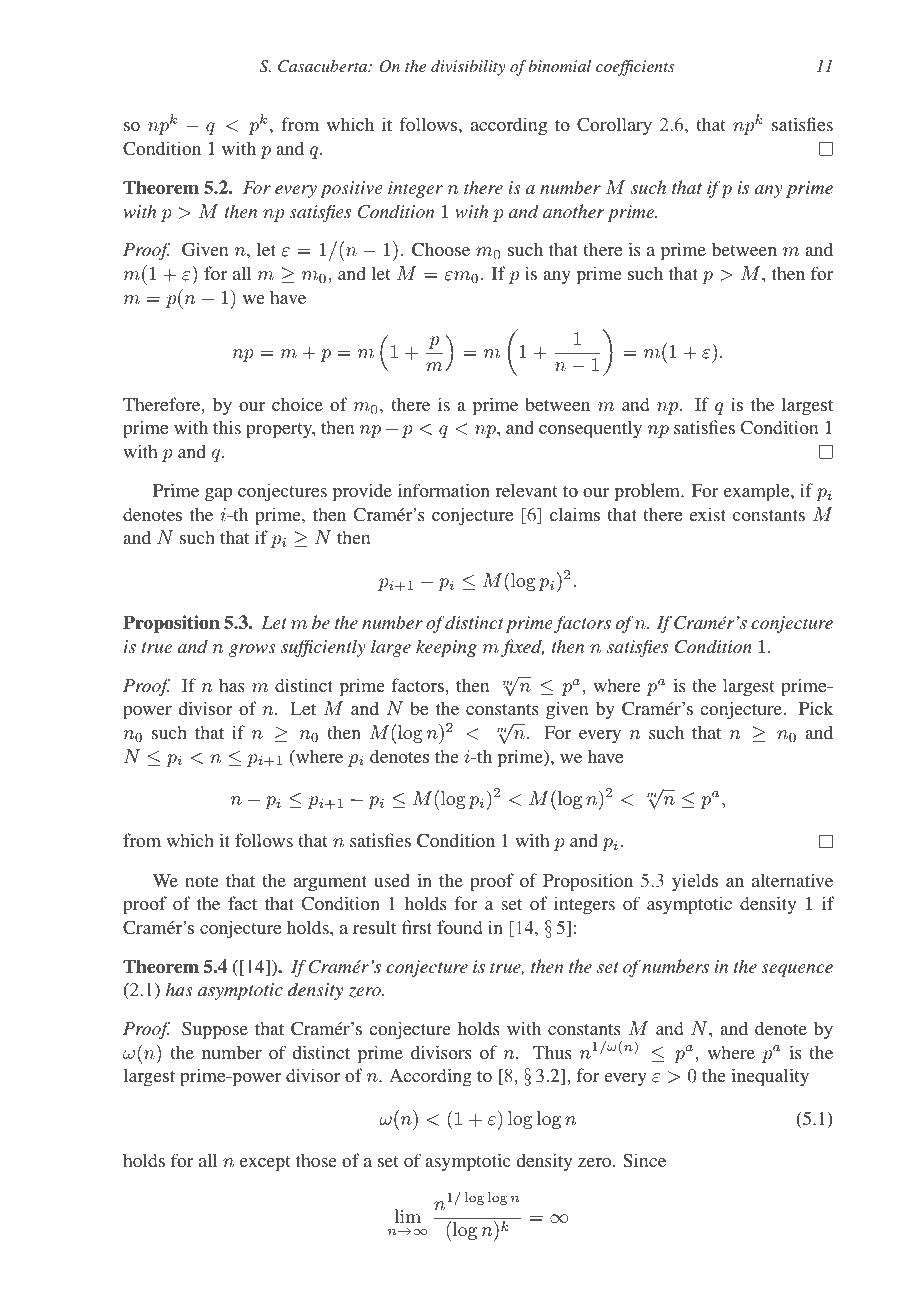 This screenshot has width=923, height=1316. I want to click on inequality, so click(770, 1077).
